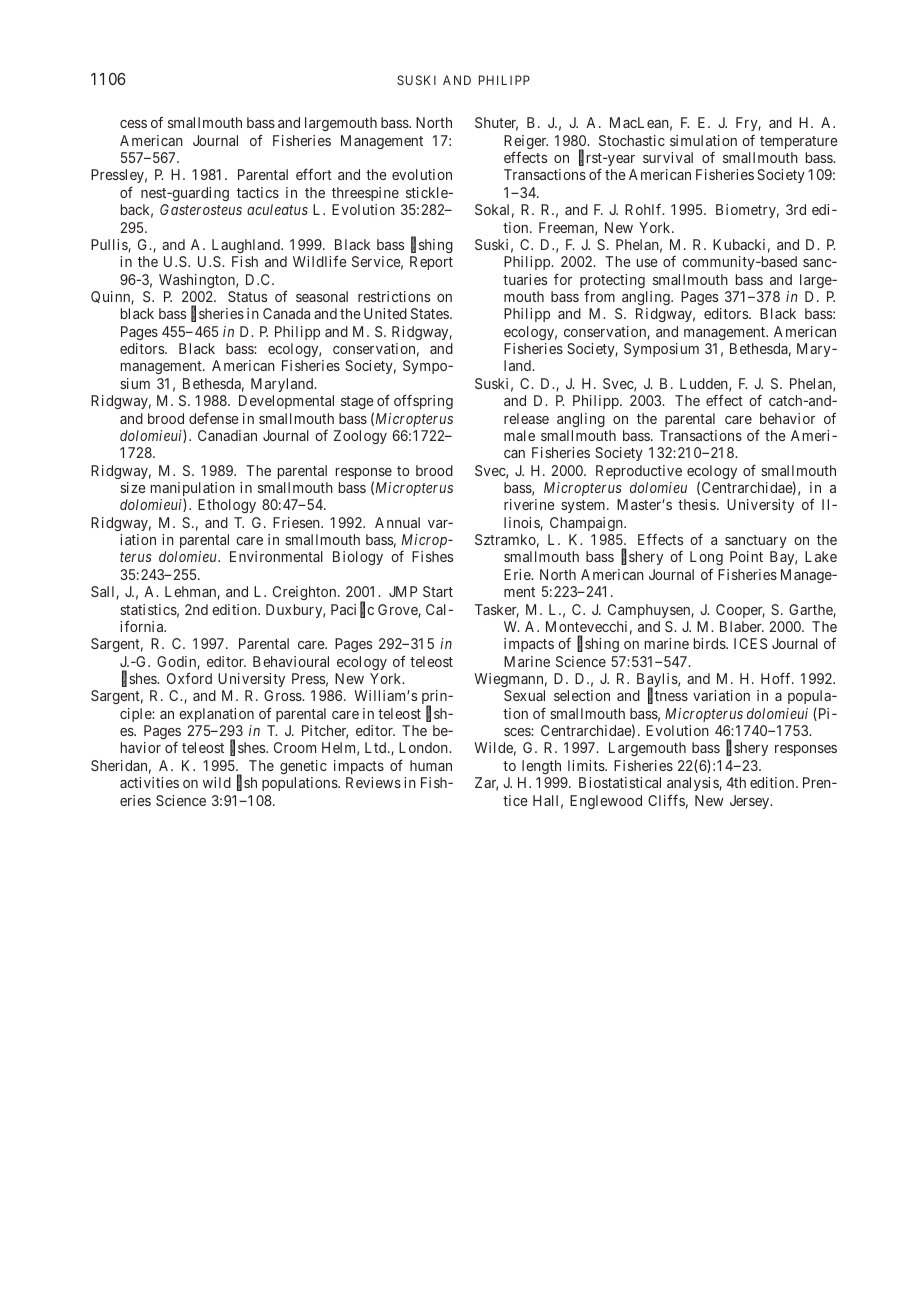  What do you see at coordinates (149, 782) in the image?
I see `activities` at bounding box center [149, 782].
